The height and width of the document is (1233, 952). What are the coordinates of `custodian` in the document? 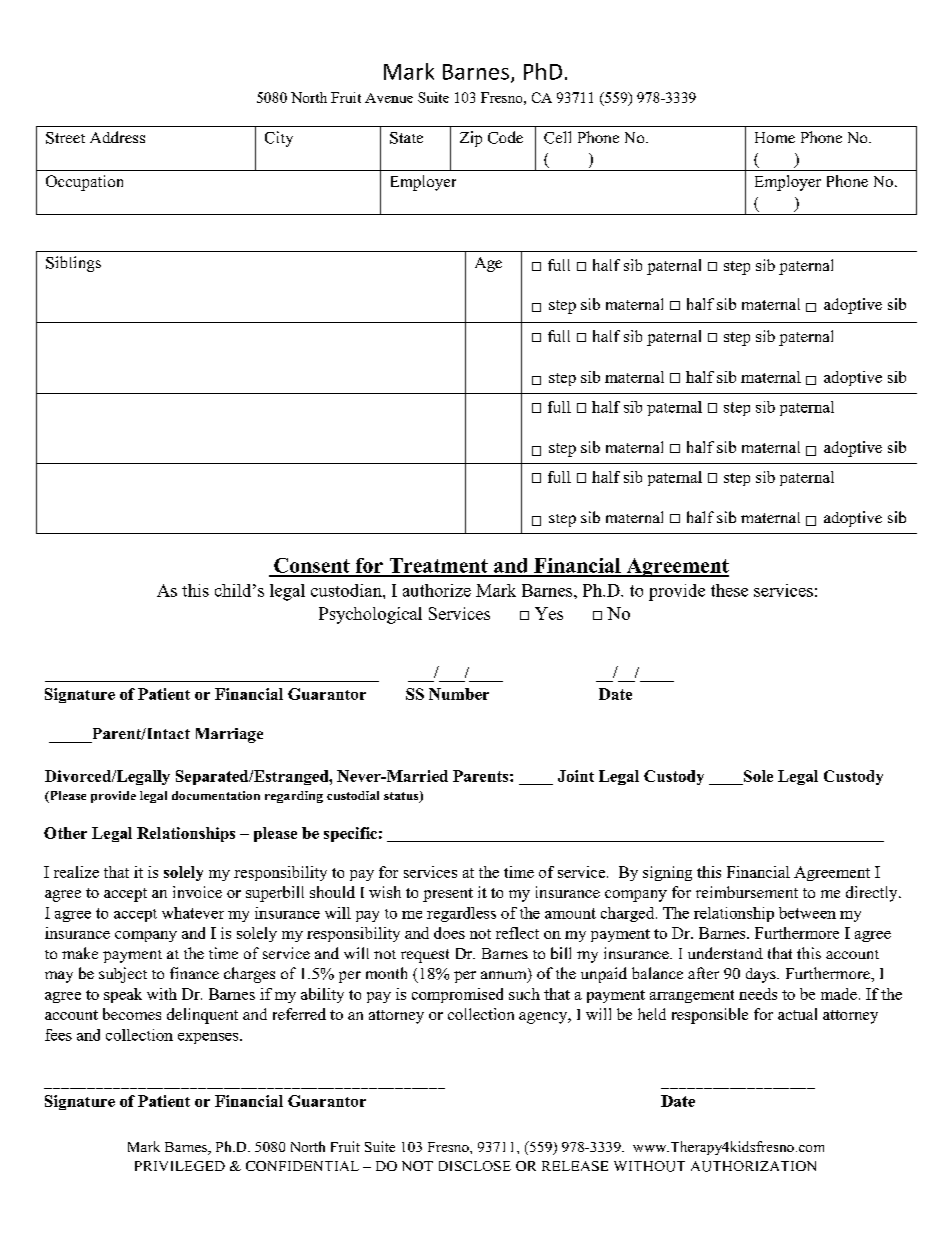 It's located at (347, 590).
